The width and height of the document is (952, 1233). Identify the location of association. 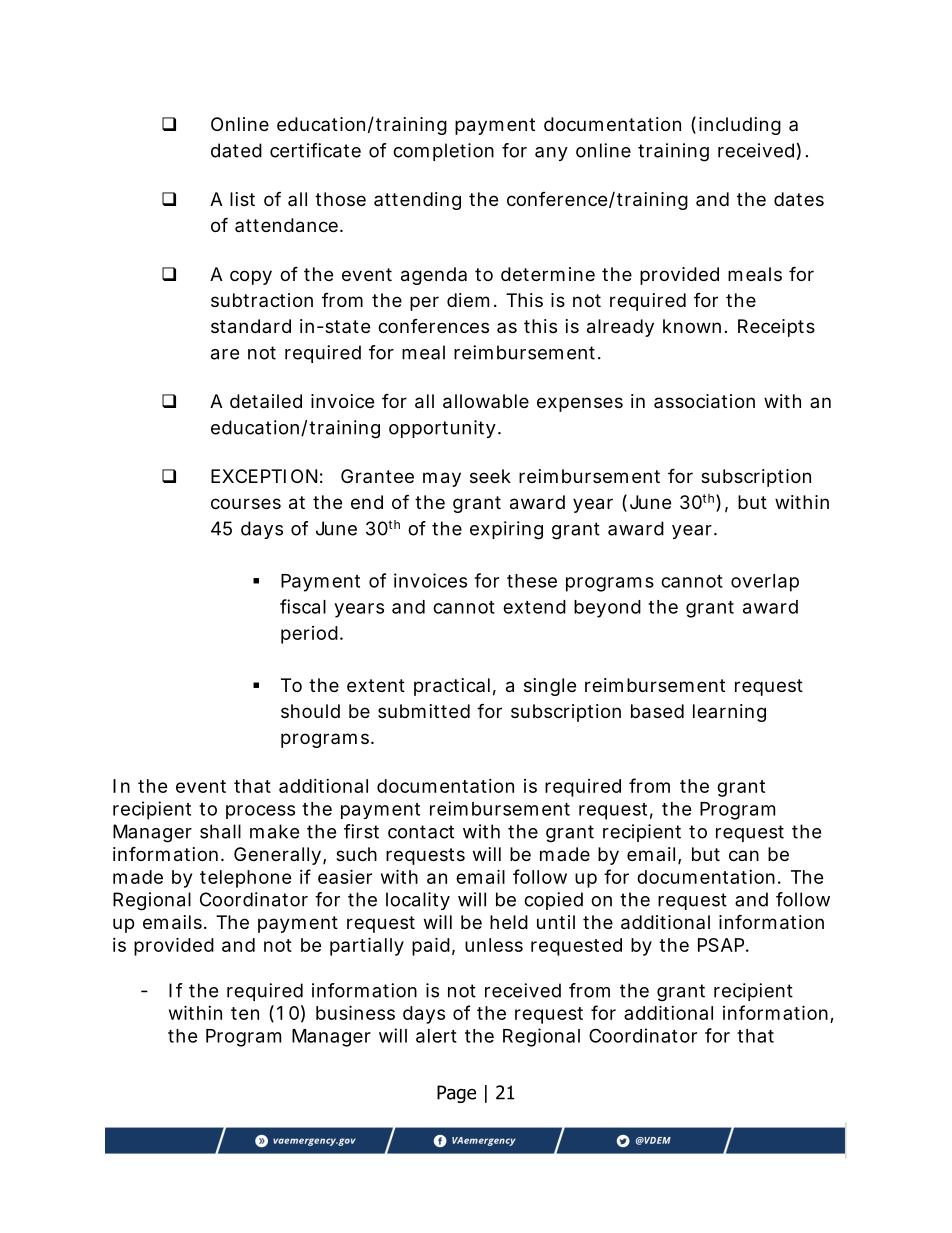
(704, 401).
